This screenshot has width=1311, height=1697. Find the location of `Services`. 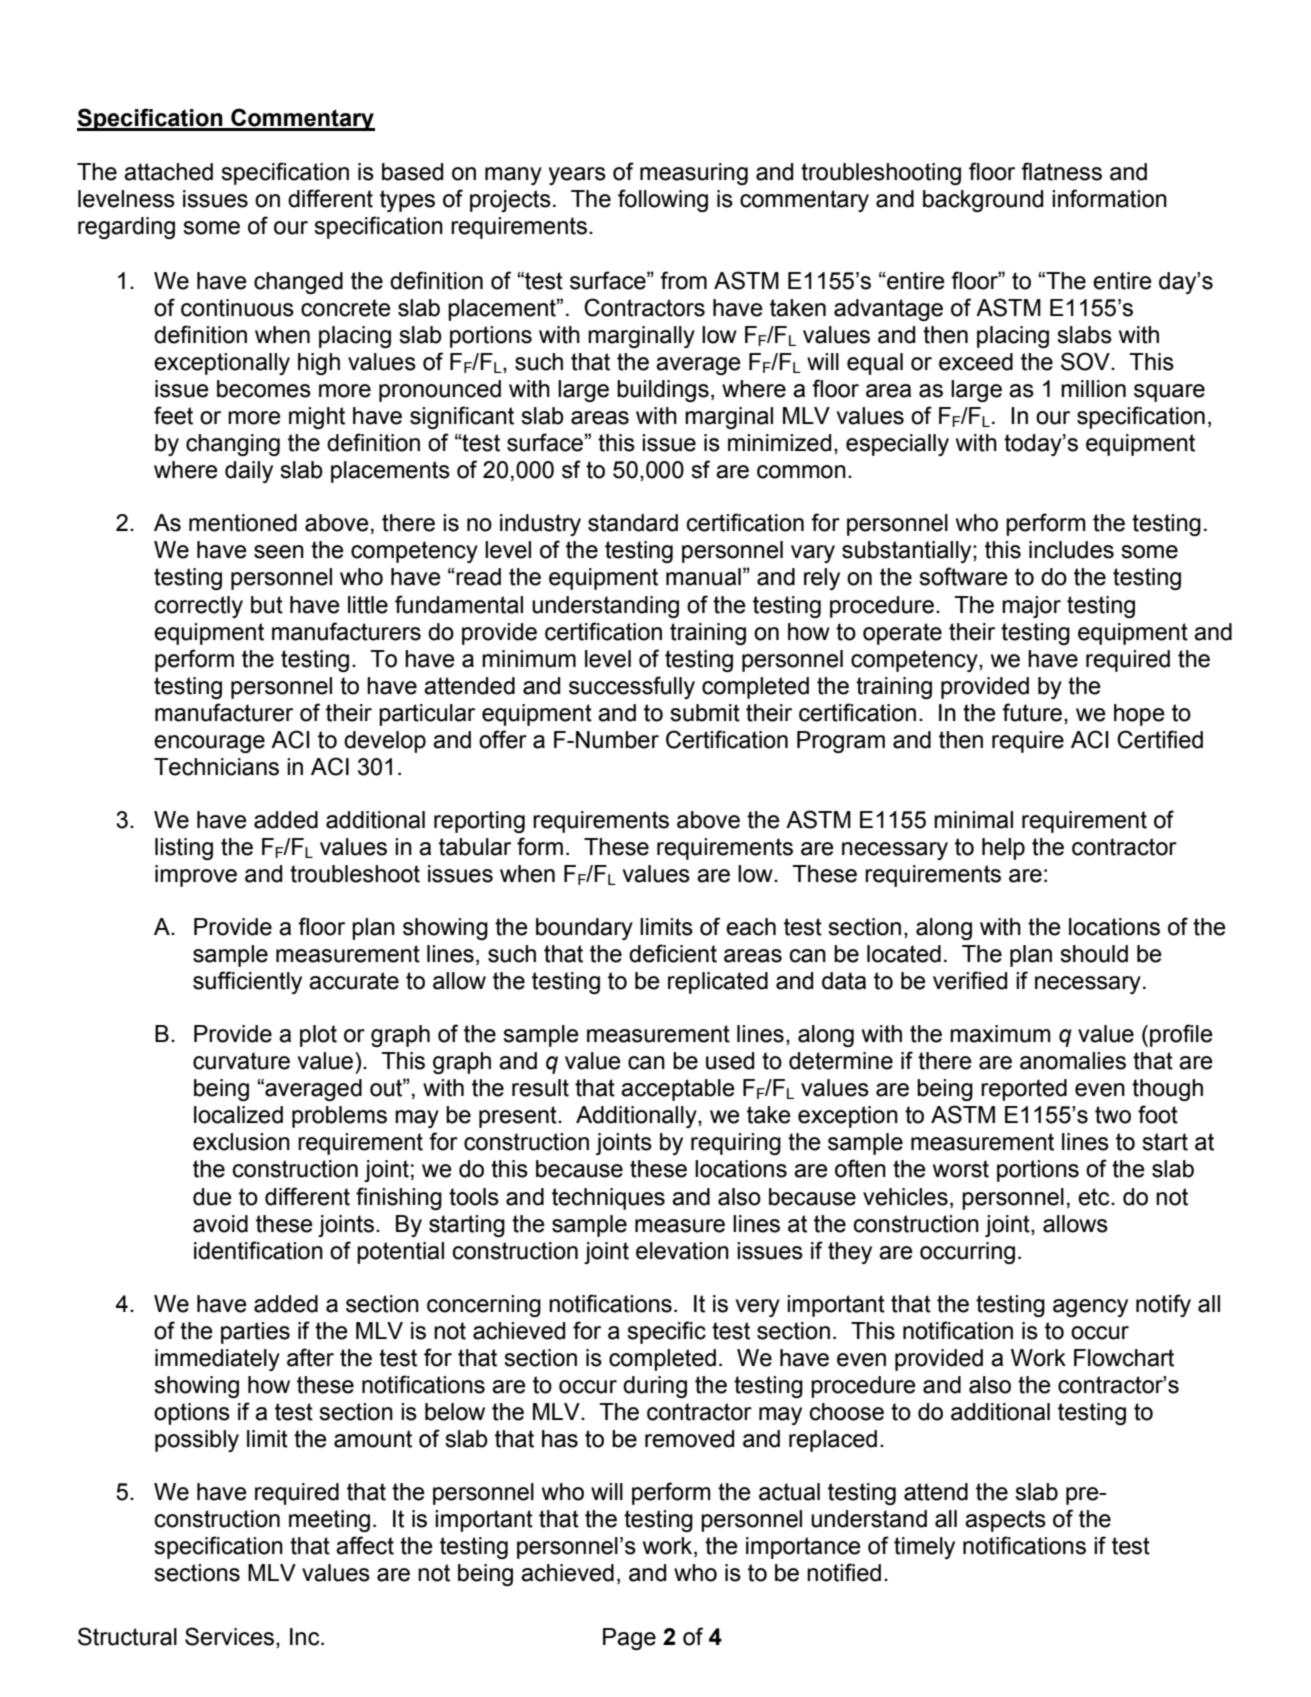

Services is located at coordinates (229, 1636).
